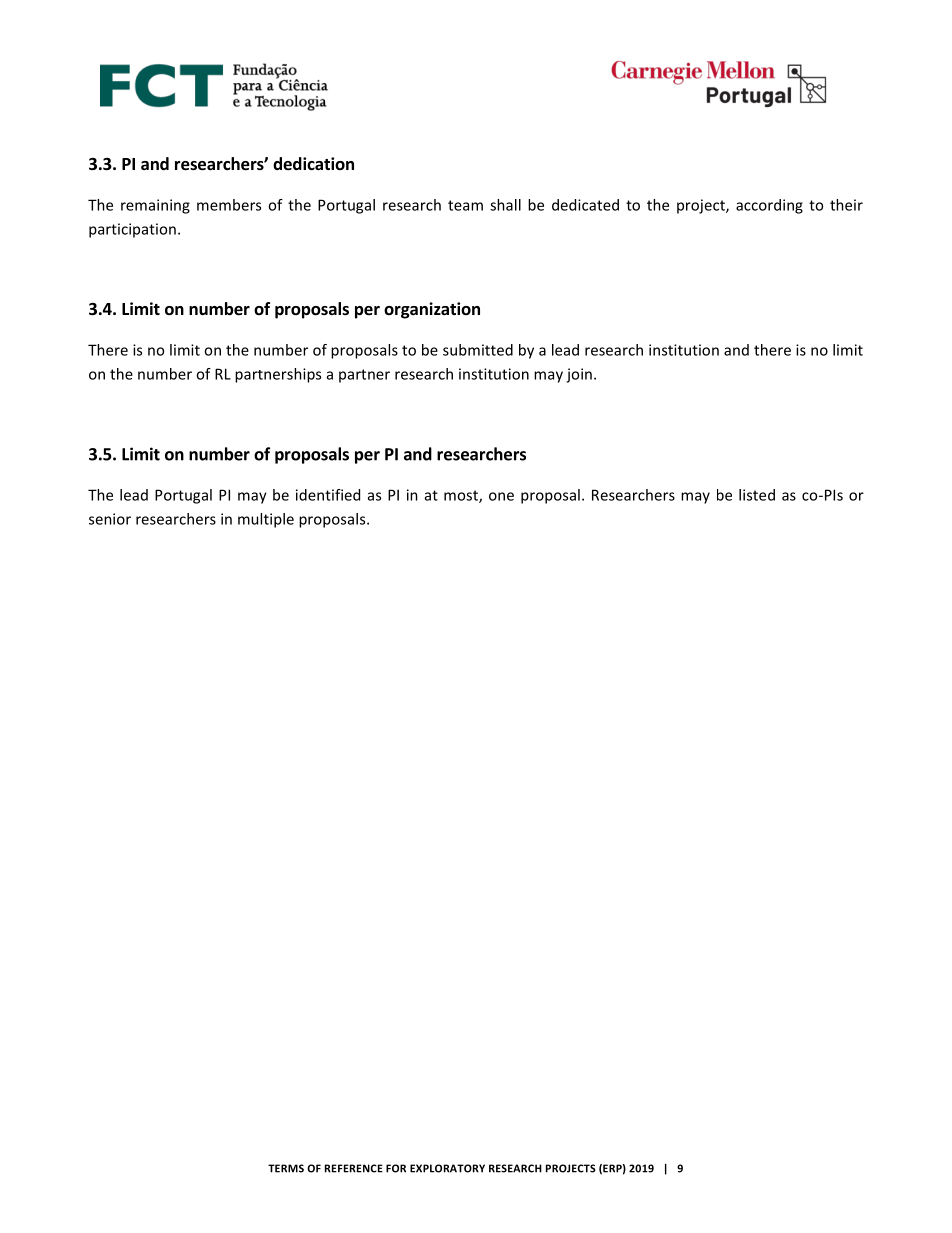 Image resolution: width=952 pixels, height=1233 pixels. I want to click on most, so click(462, 496).
